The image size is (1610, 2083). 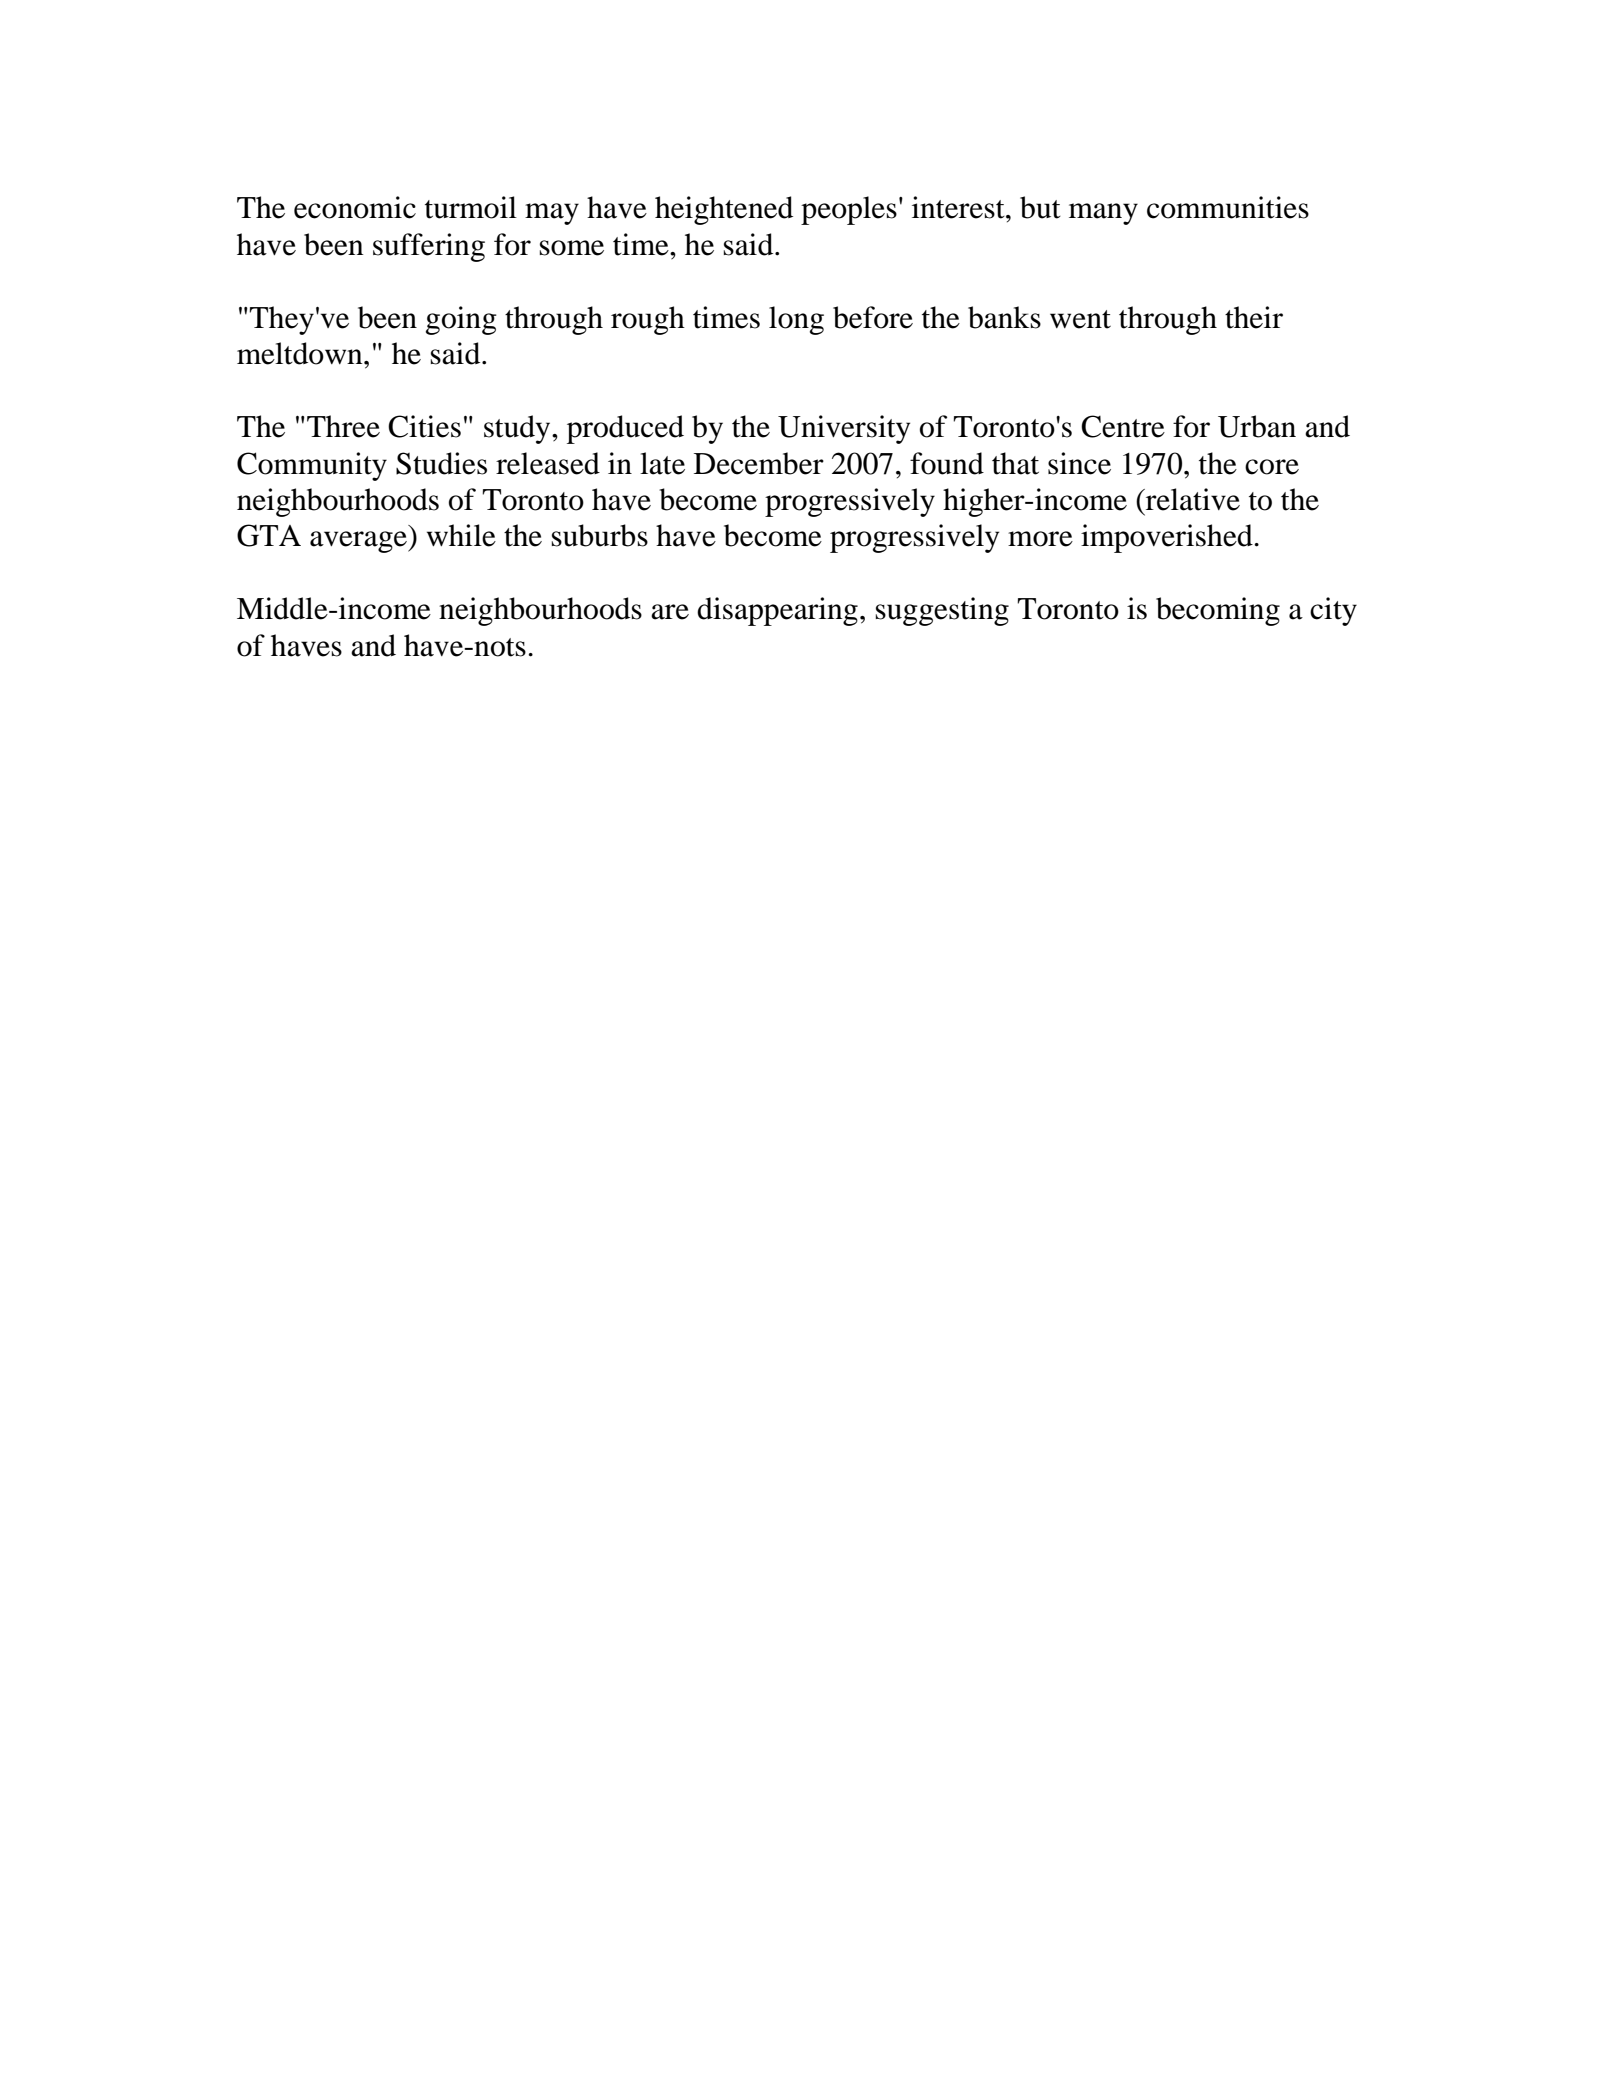 I want to click on University, so click(x=844, y=429).
